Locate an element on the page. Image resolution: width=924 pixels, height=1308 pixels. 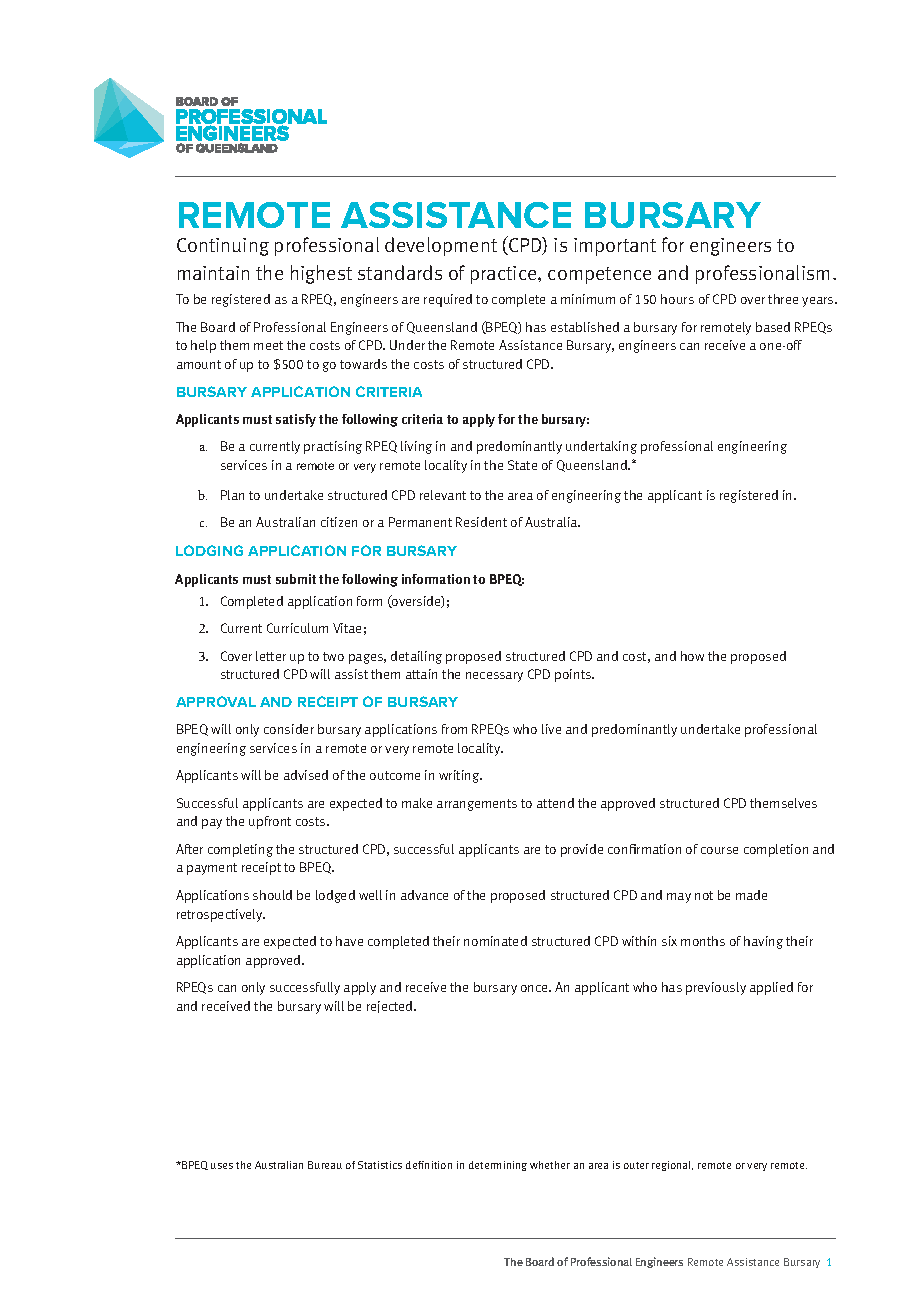
based is located at coordinates (773, 327).
